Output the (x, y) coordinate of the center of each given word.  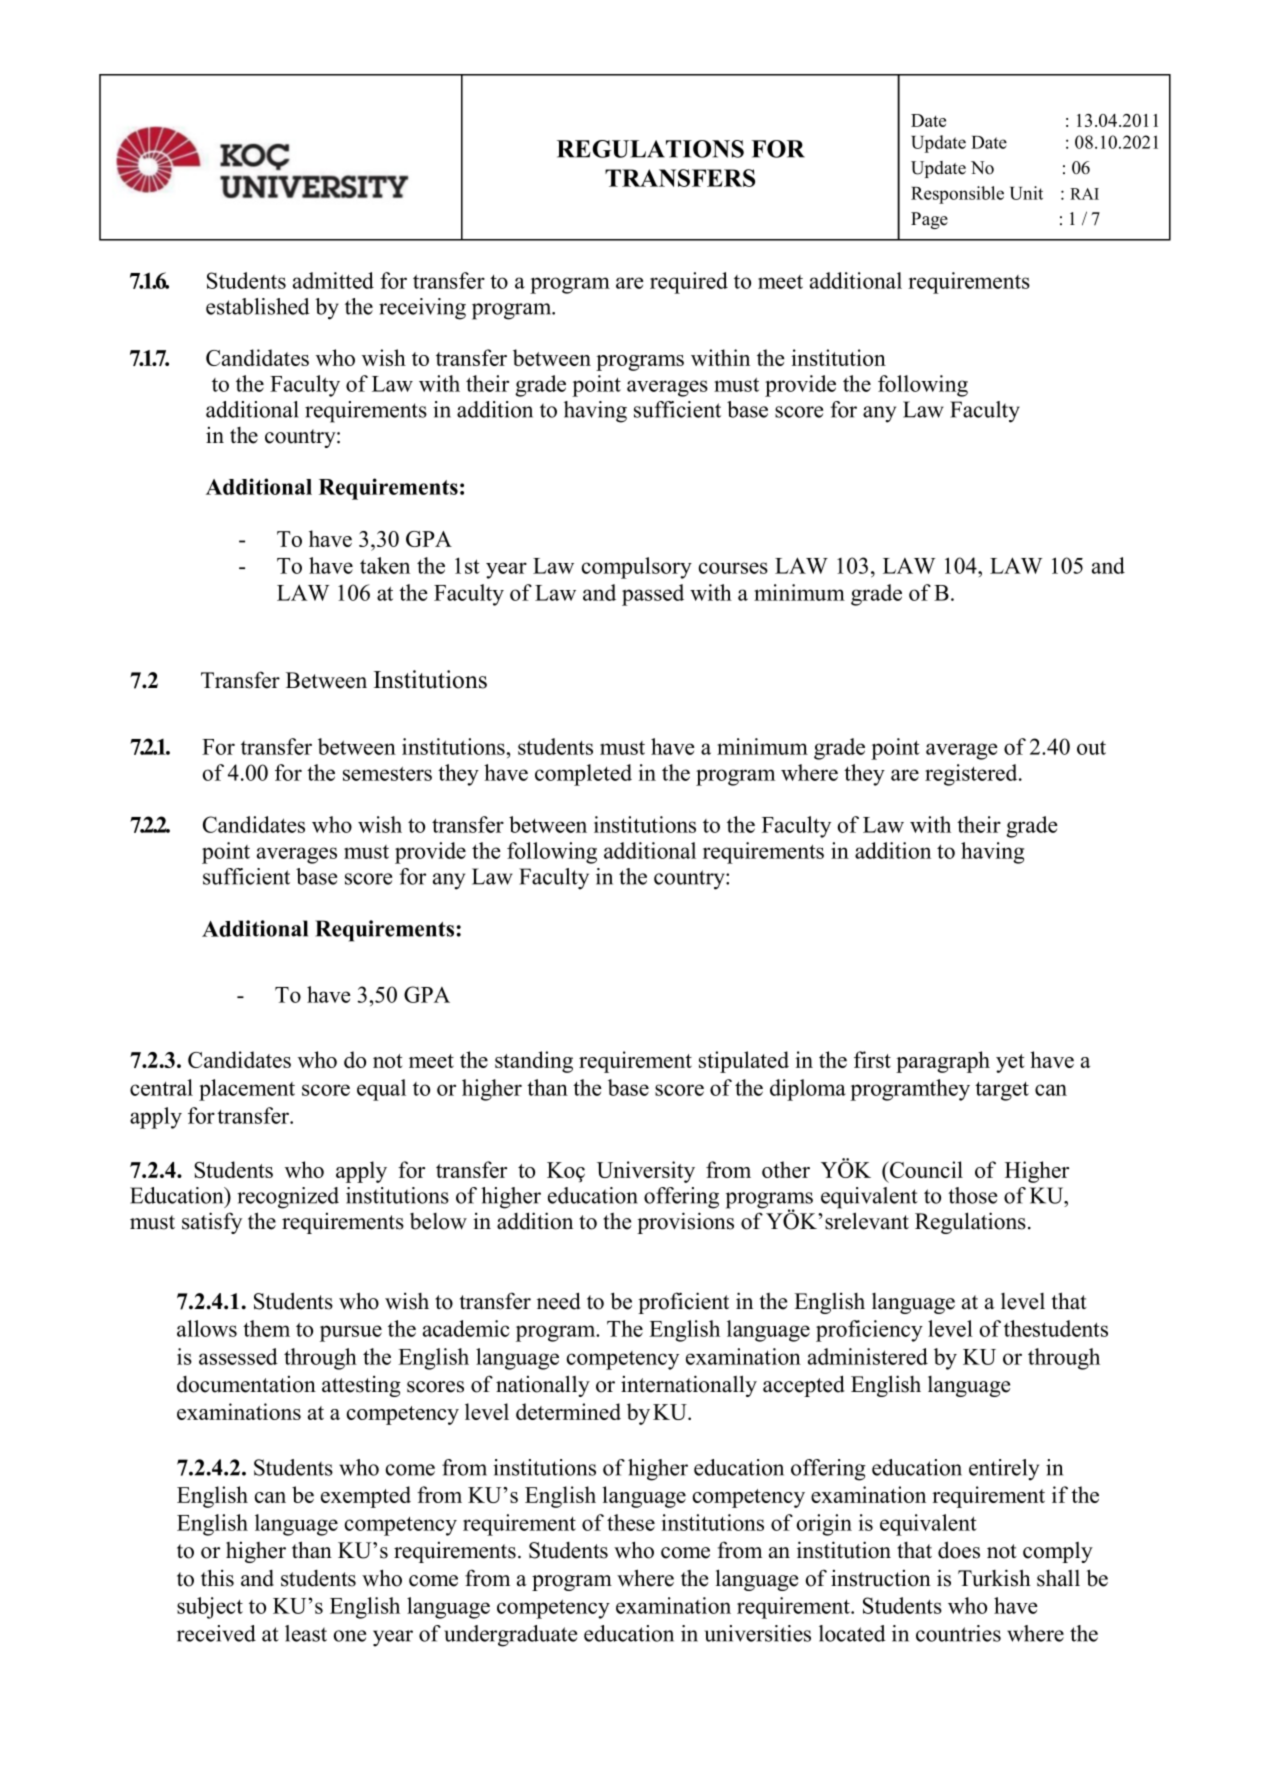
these (631, 1522)
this (217, 1578)
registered (972, 775)
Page (929, 220)
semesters (387, 773)
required (689, 283)
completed (583, 775)
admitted (333, 280)
